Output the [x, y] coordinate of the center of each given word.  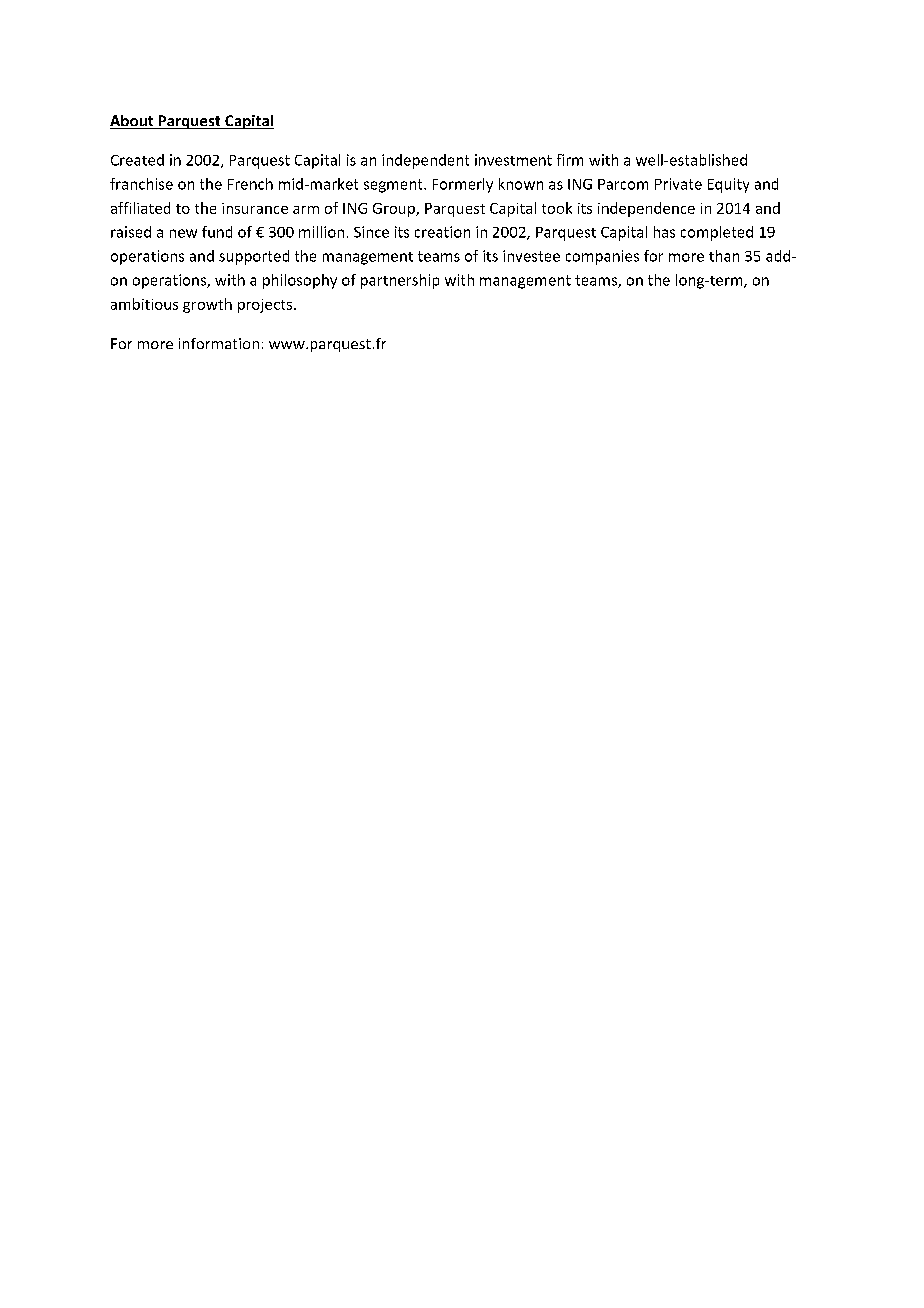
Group [395, 210]
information [219, 343]
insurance [255, 208]
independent [425, 161]
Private [678, 184]
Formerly [463, 185]
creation [442, 232]
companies [602, 257]
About [133, 122]
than [724, 256]
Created [137, 160]
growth [207, 305]
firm [570, 160]
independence [646, 209]
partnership [400, 281]
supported [254, 257]
